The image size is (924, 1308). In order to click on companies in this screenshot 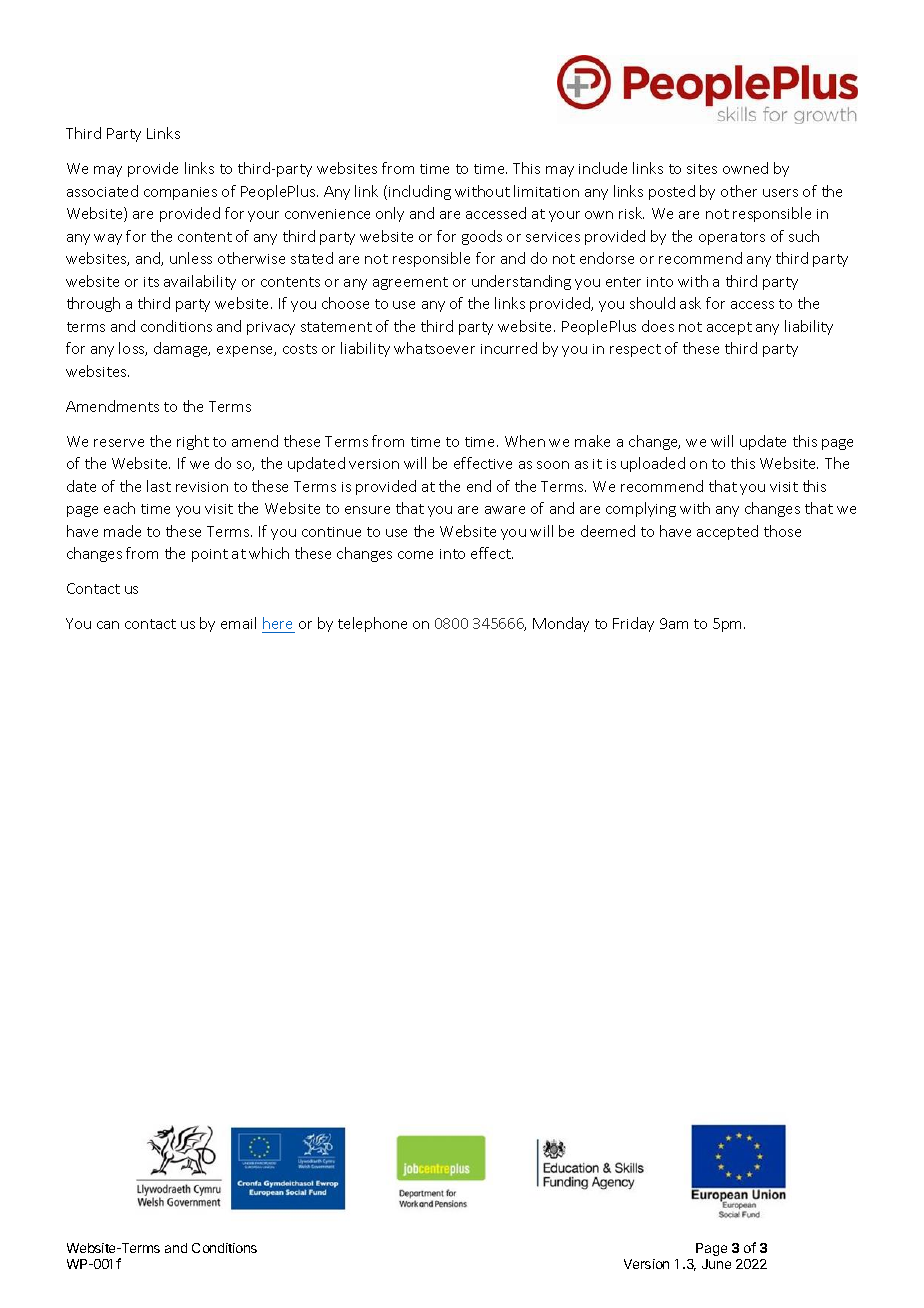, I will do `click(180, 193)`.
